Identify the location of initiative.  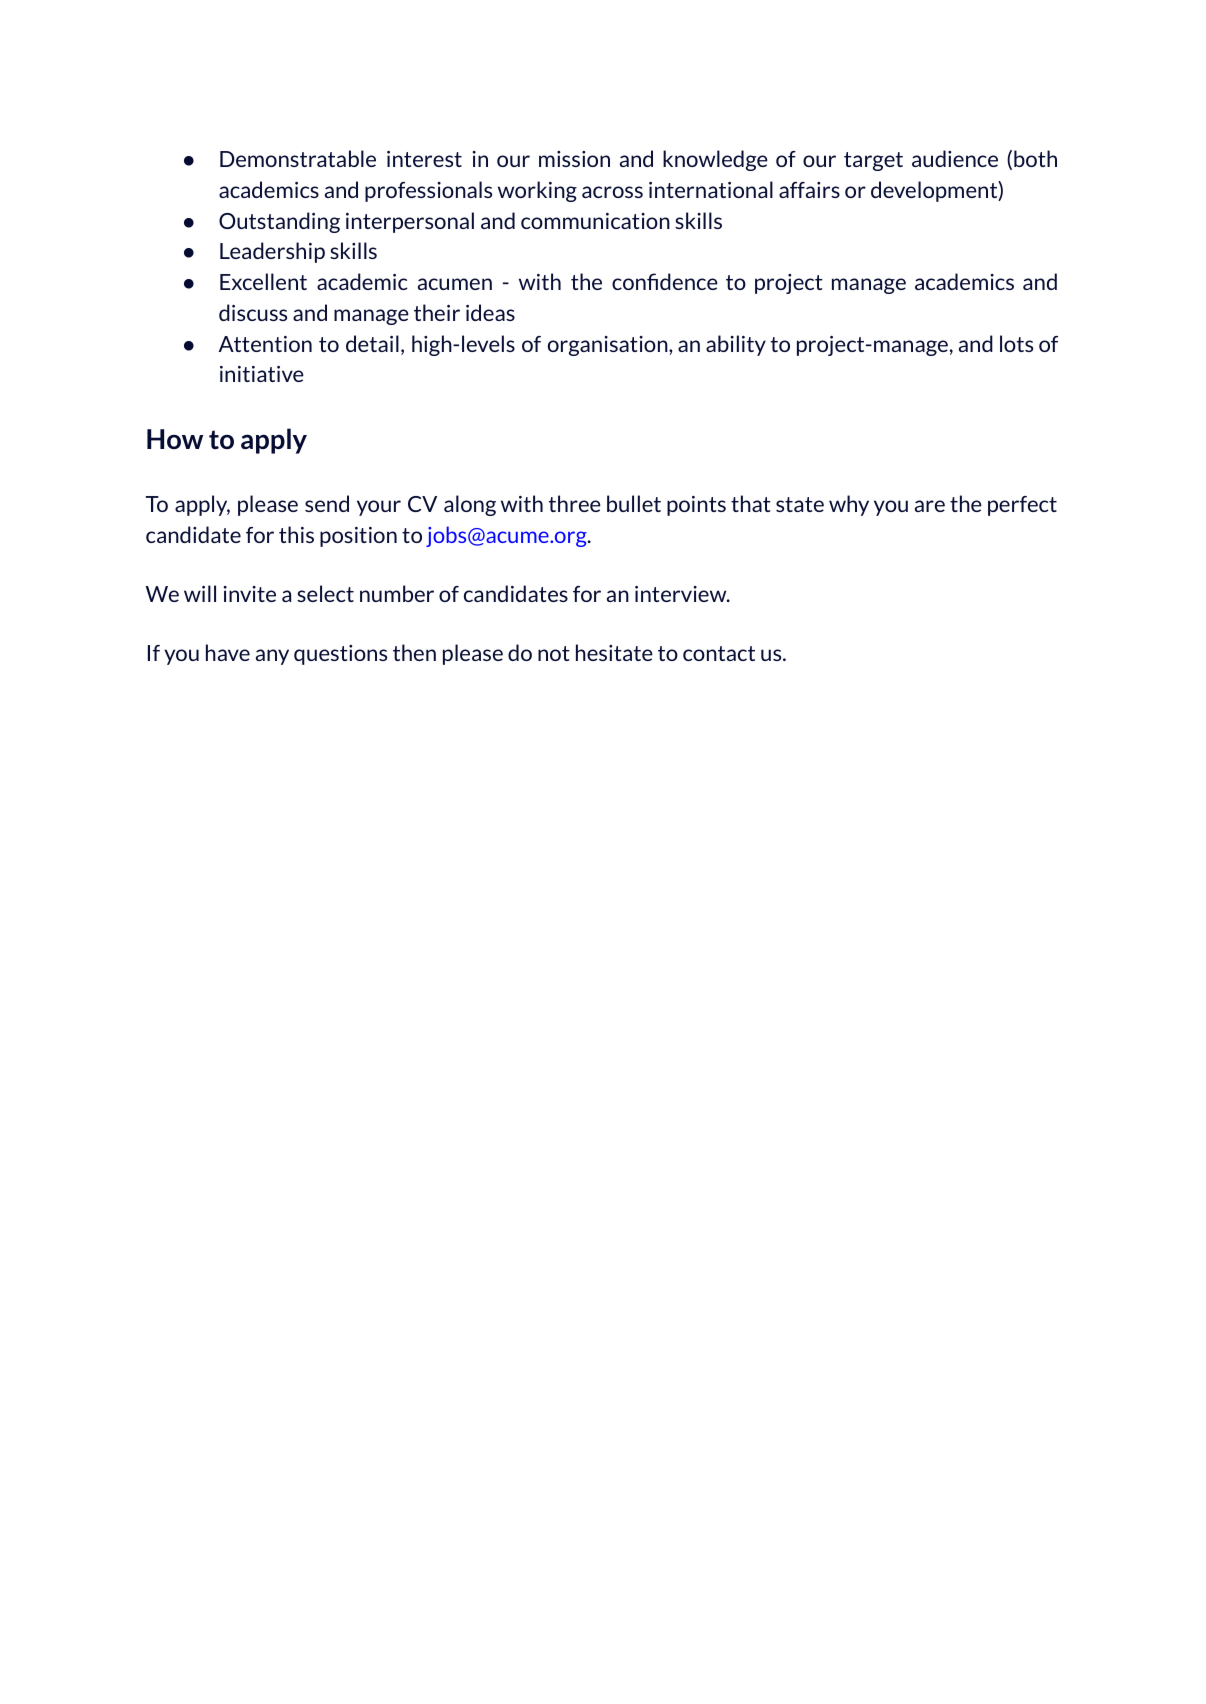
(262, 374).
